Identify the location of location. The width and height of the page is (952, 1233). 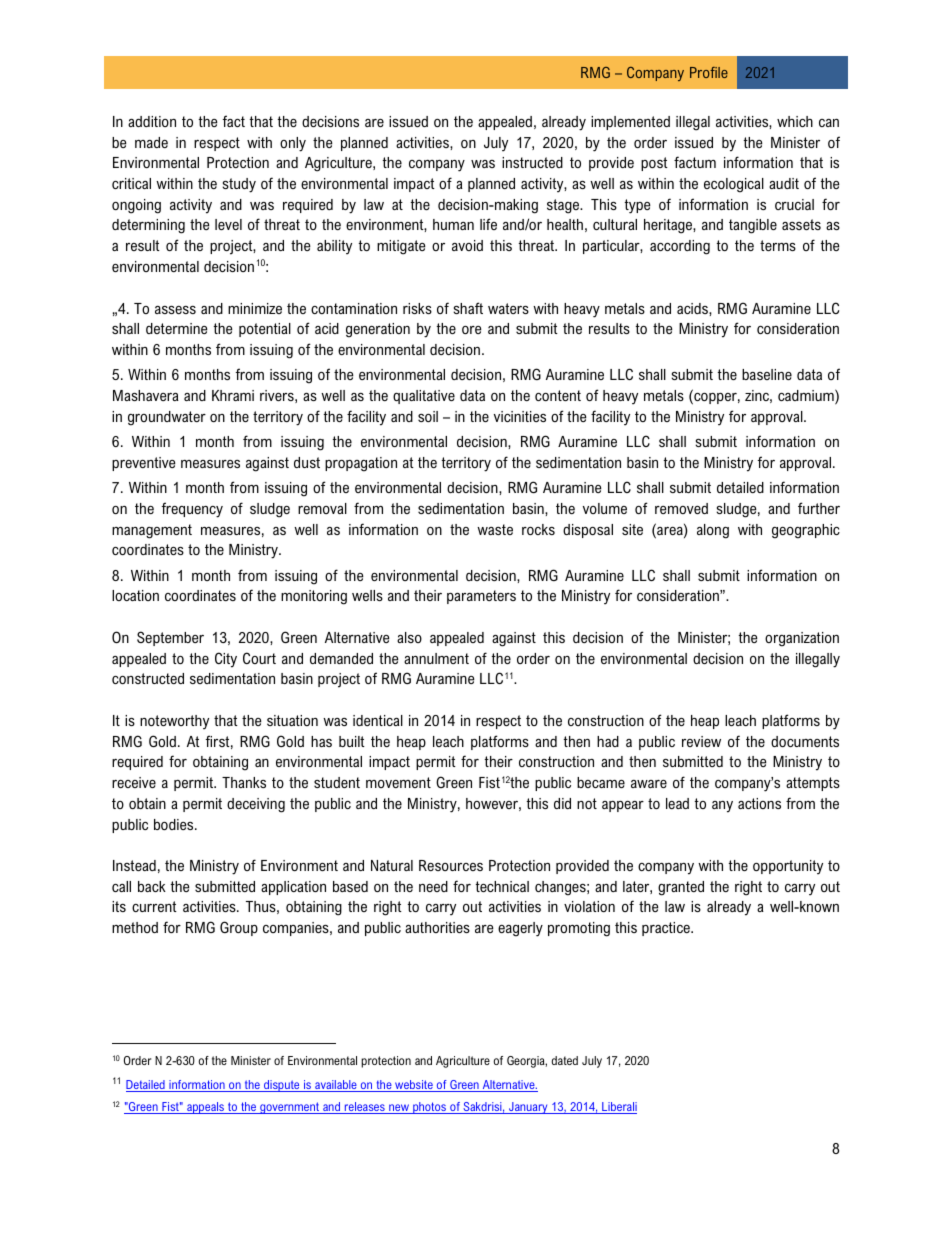
(135, 595).
